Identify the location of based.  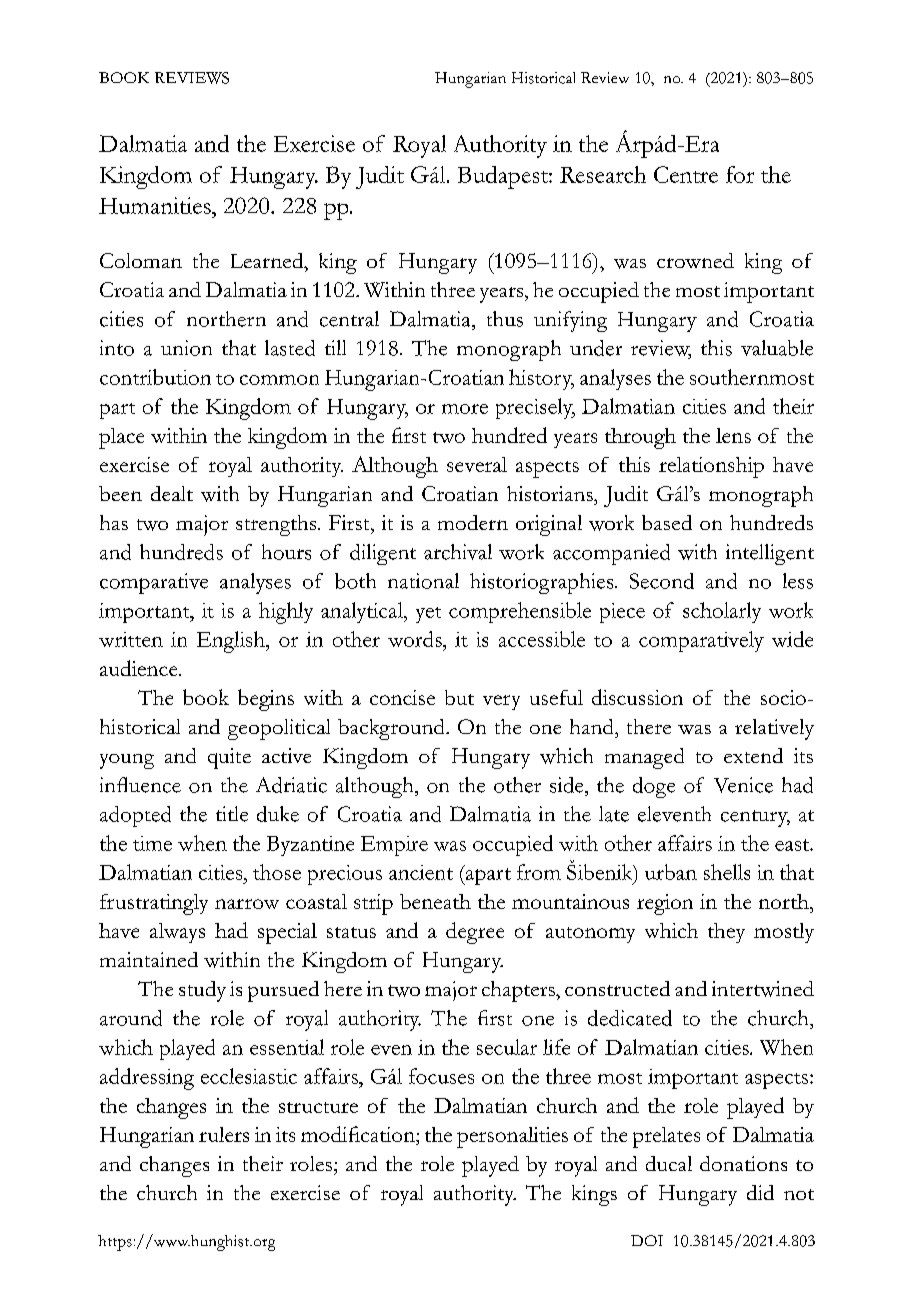
(667, 522).
